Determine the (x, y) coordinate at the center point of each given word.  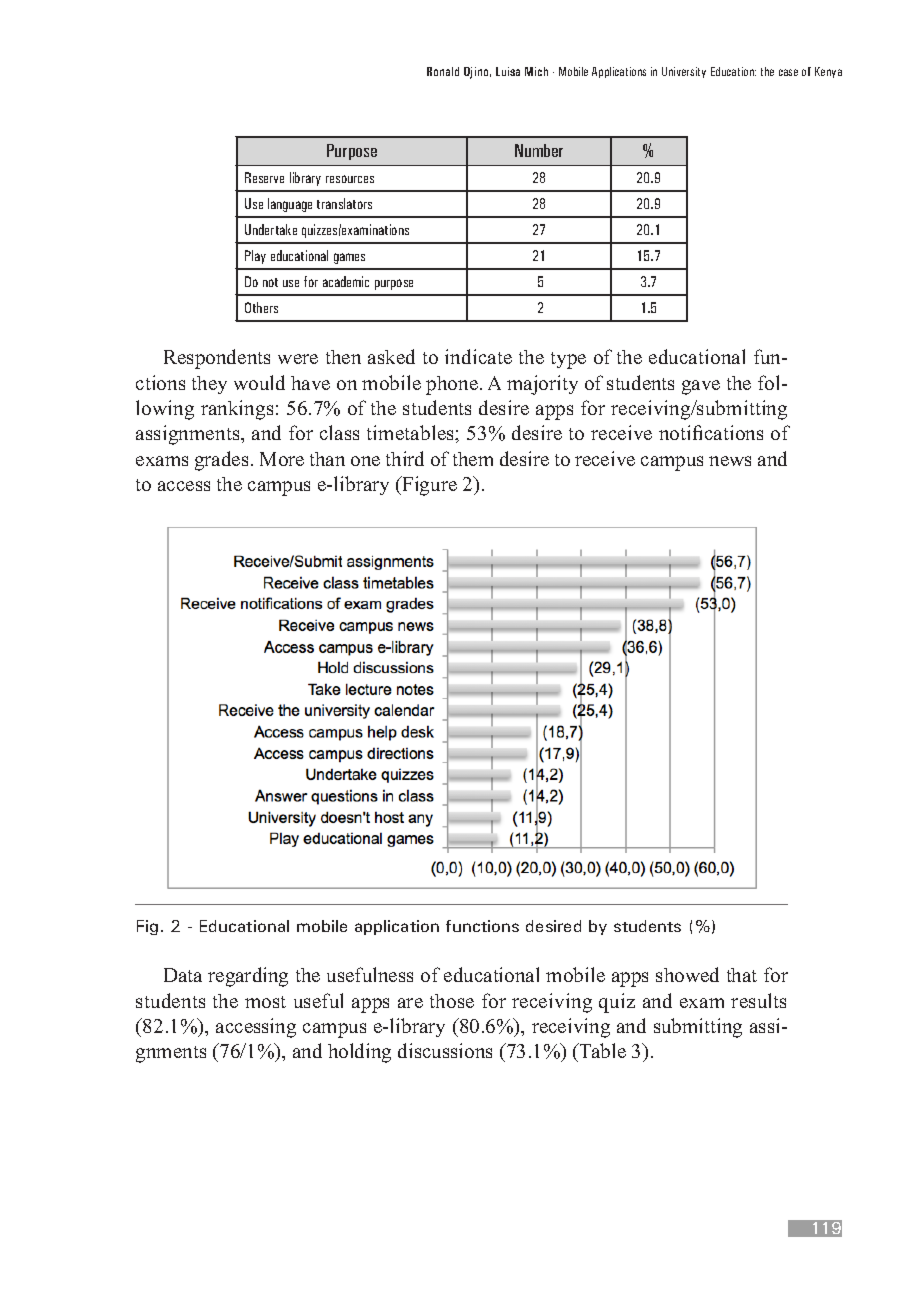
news (730, 461)
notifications (711, 432)
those (452, 1001)
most (265, 1002)
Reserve (264, 177)
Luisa (508, 71)
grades (221, 461)
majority (542, 385)
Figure (428, 486)
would (259, 382)
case (788, 72)
